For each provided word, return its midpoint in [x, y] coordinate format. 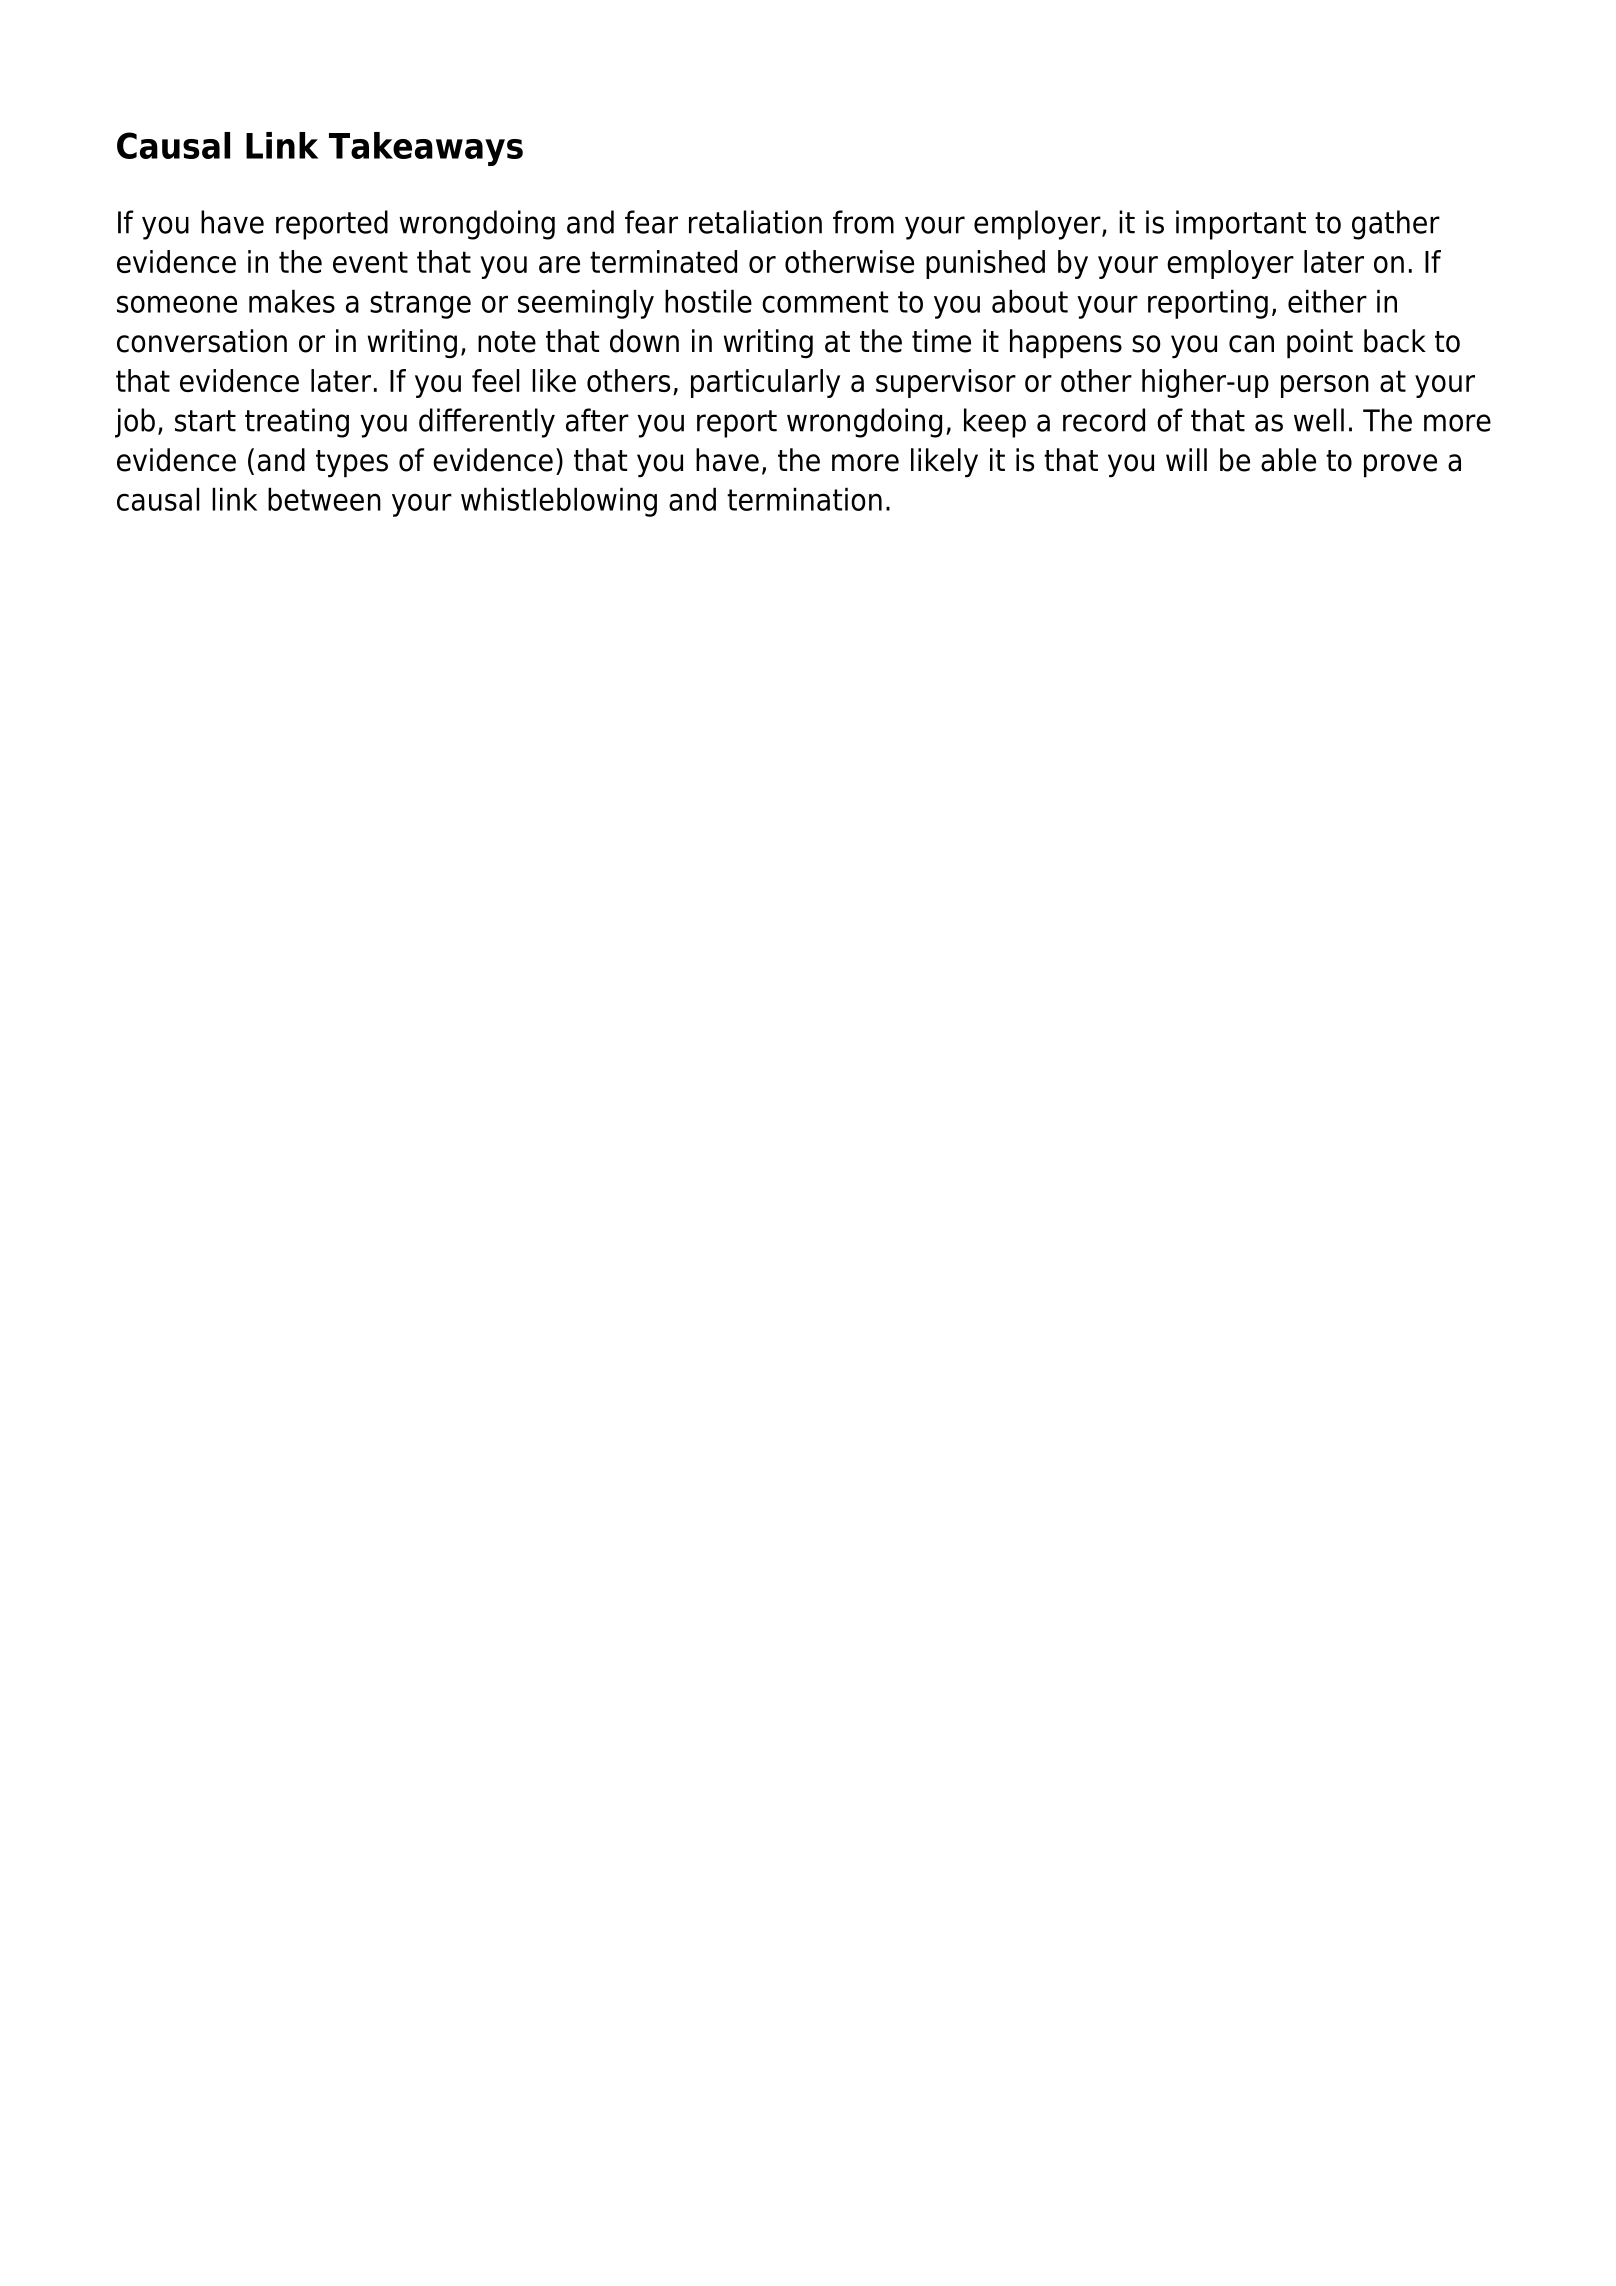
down [644, 341]
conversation [202, 341]
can [1251, 344]
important [1241, 225]
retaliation [755, 222]
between [324, 499]
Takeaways [426, 149]
